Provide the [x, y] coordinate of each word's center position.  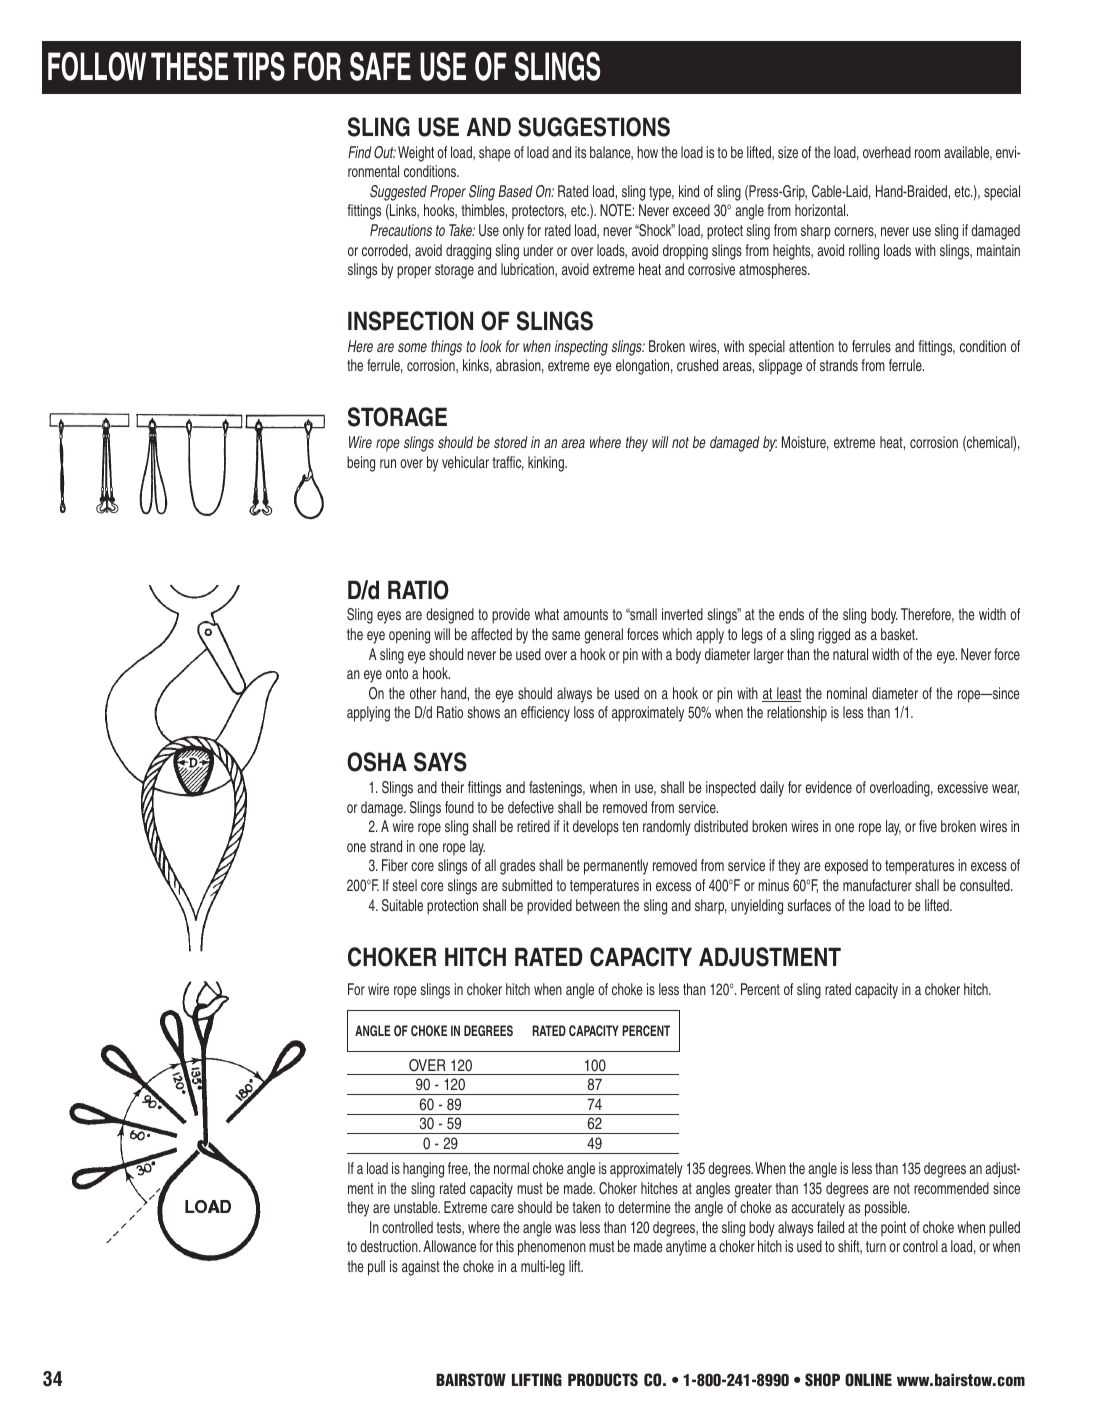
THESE [189, 66]
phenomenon [552, 1248]
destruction [390, 1246]
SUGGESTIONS [594, 127]
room [927, 153]
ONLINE [868, 1380]
